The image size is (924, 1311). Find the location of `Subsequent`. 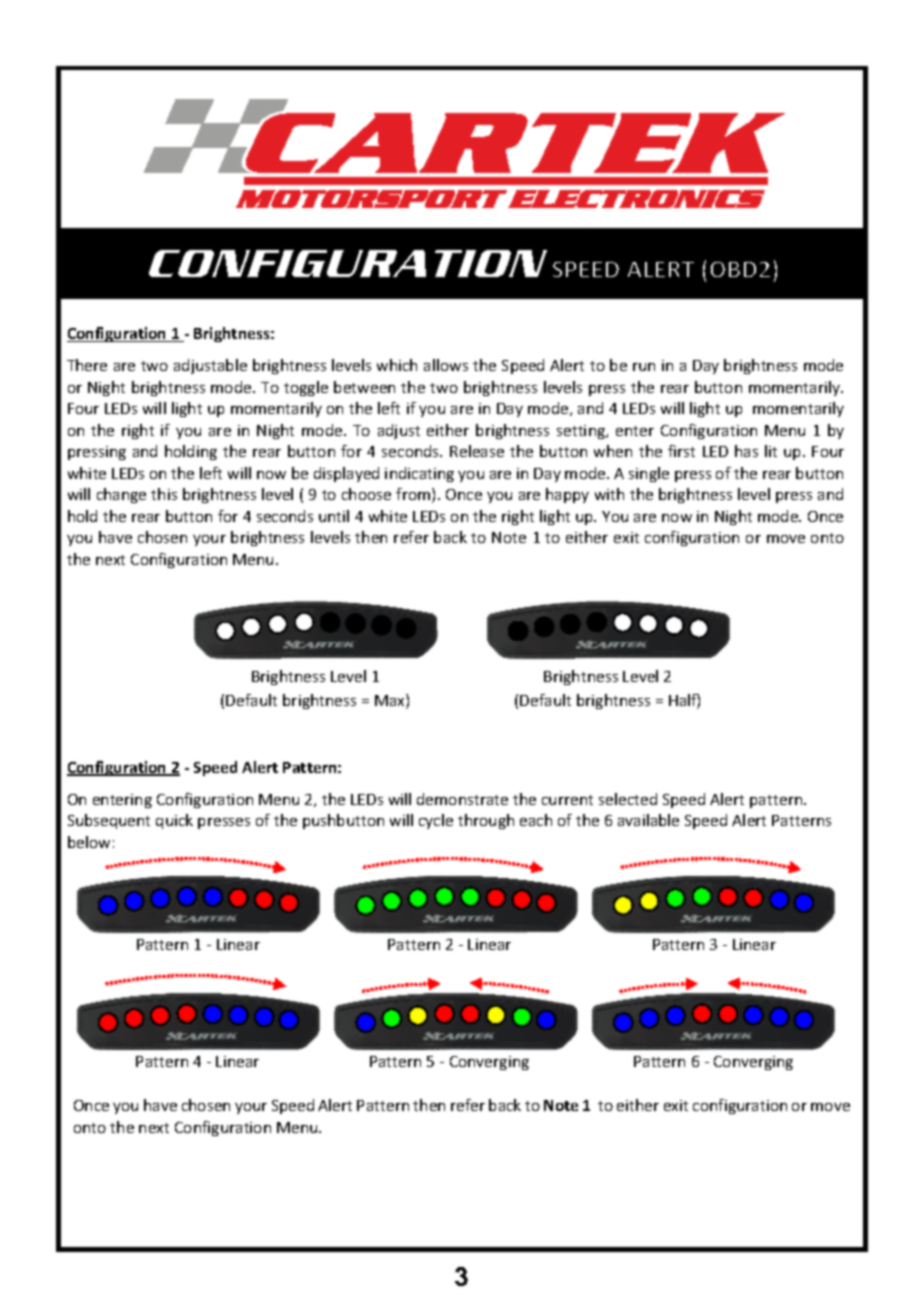

Subsequent is located at coordinates (109, 821).
